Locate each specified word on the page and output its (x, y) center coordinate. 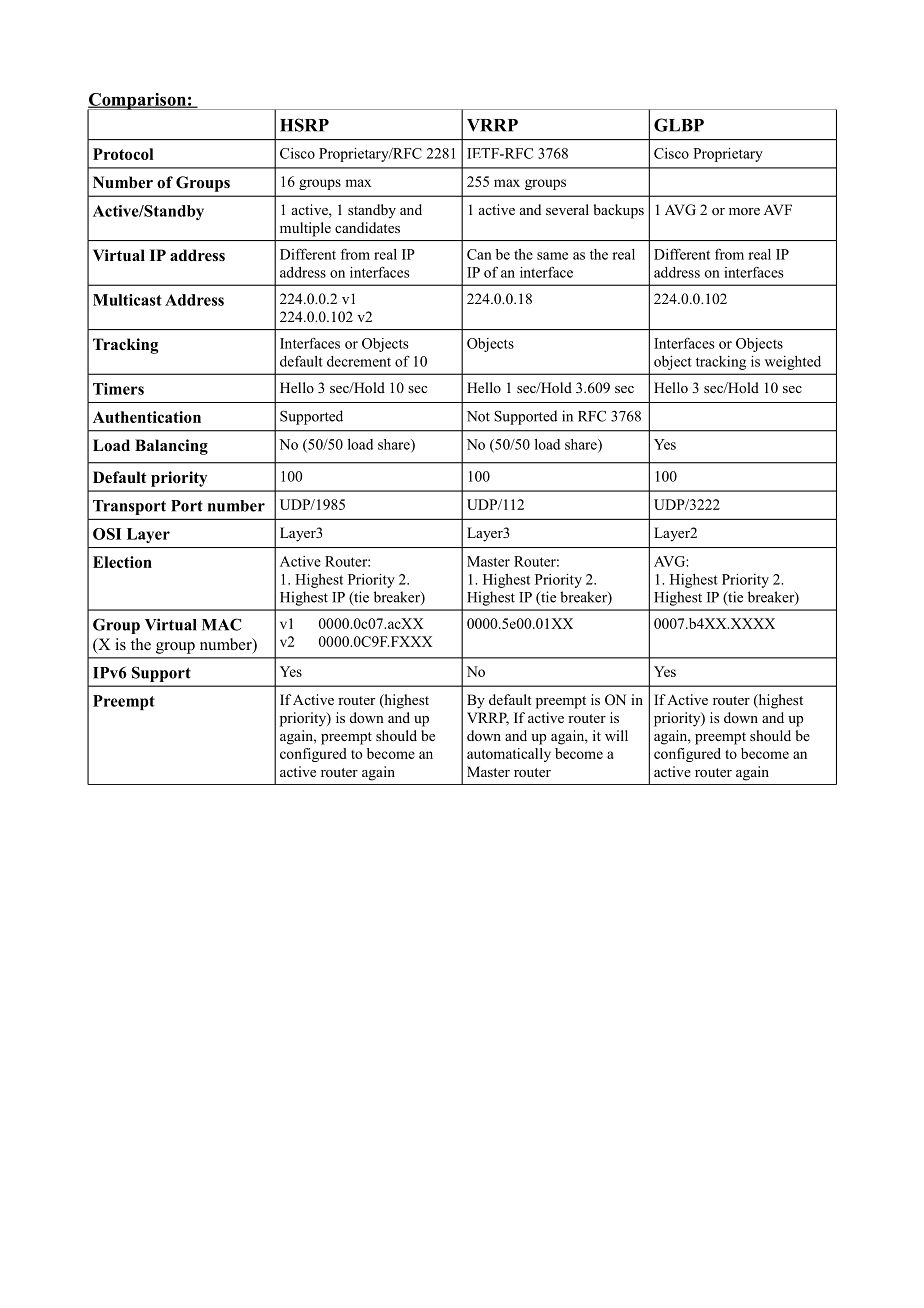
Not (478, 416)
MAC (221, 624)
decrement (359, 361)
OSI (107, 534)
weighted (793, 363)
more (744, 211)
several (567, 209)
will (616, 735)
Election (122, 562)
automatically (509, 755)
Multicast (127, 300)
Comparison (137, 102)
